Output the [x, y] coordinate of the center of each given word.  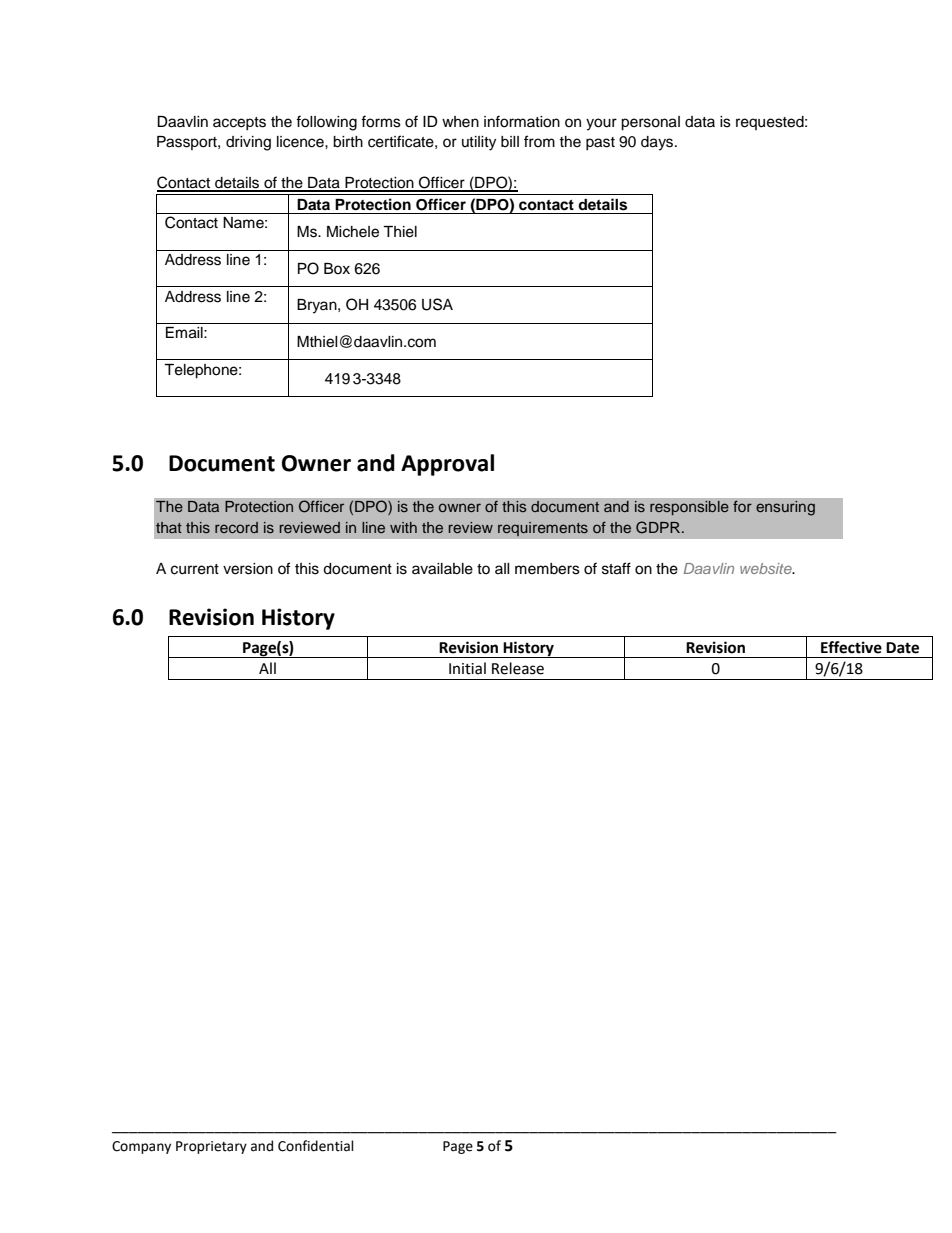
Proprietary [211, 1147]
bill [510, 141]
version [248, 569]
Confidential [316, 1146]
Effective [851, 647]
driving [248, 143]
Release [518, 668]
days [658, 143]
